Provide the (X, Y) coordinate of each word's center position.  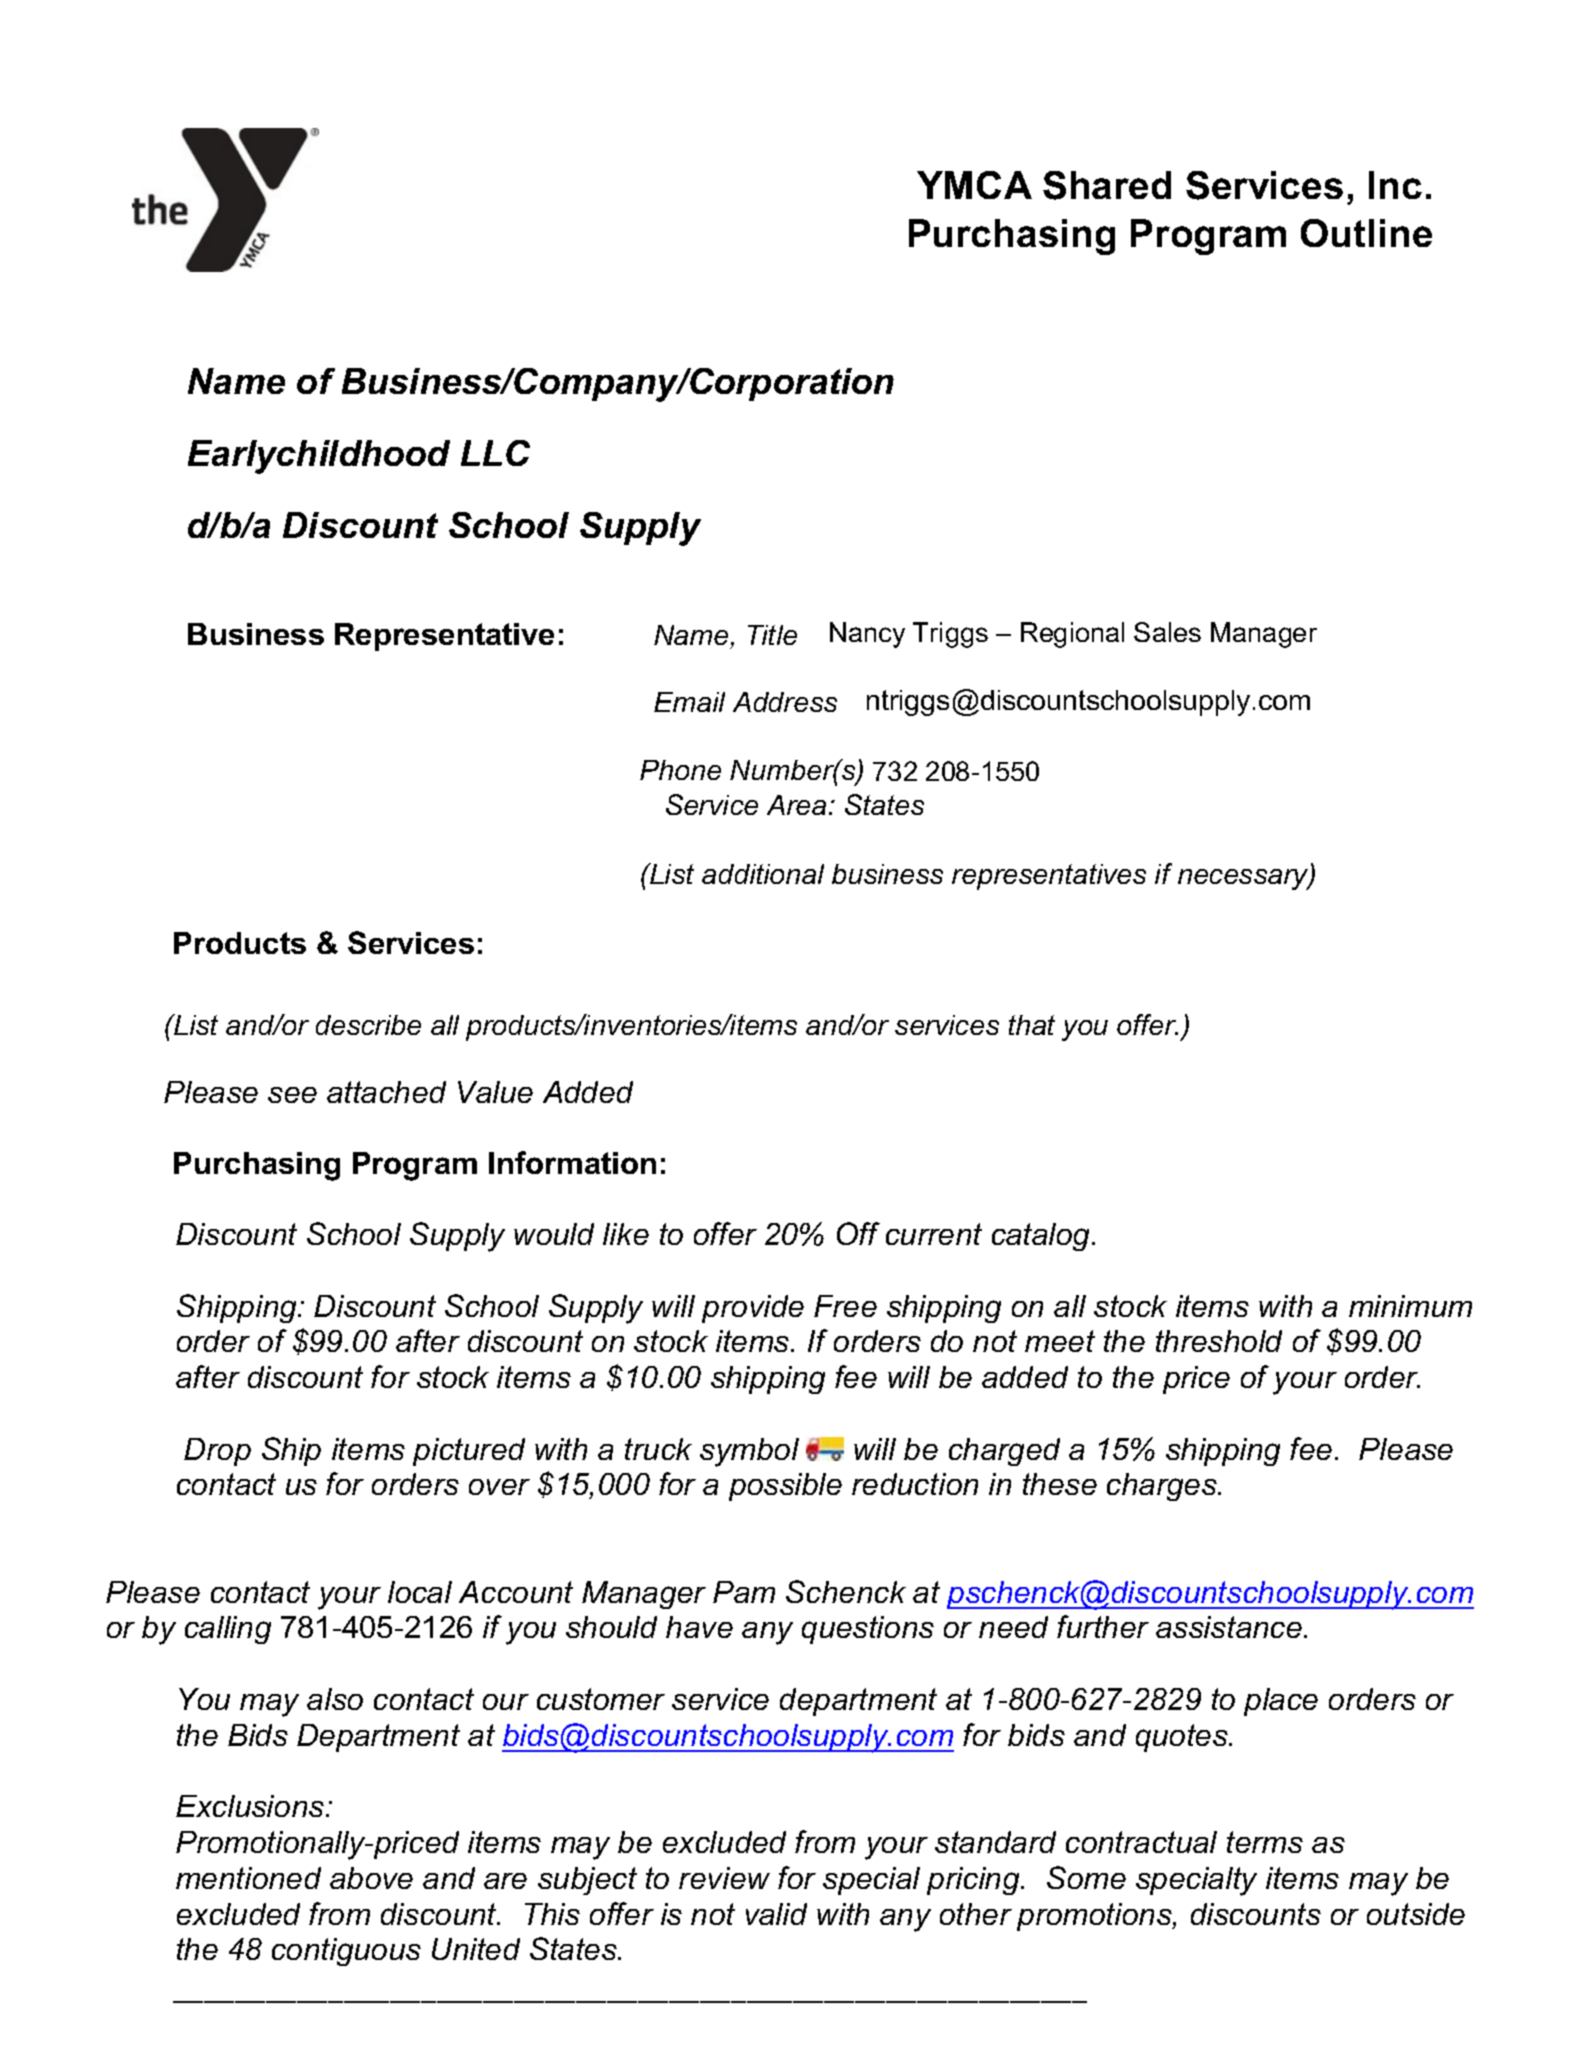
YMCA (974, 185)
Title (772, 635)
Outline (1366, 233)
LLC (495, 453)
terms (1265, 1842)
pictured (469, 1452)
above (371, 1878)
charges (1163, 1487)
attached (386, 1092)
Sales (1167, 632)
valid (776, 1914)
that (1032, 1025)
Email (689, 702)
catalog (1042, 1237)
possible (785, 1487)
